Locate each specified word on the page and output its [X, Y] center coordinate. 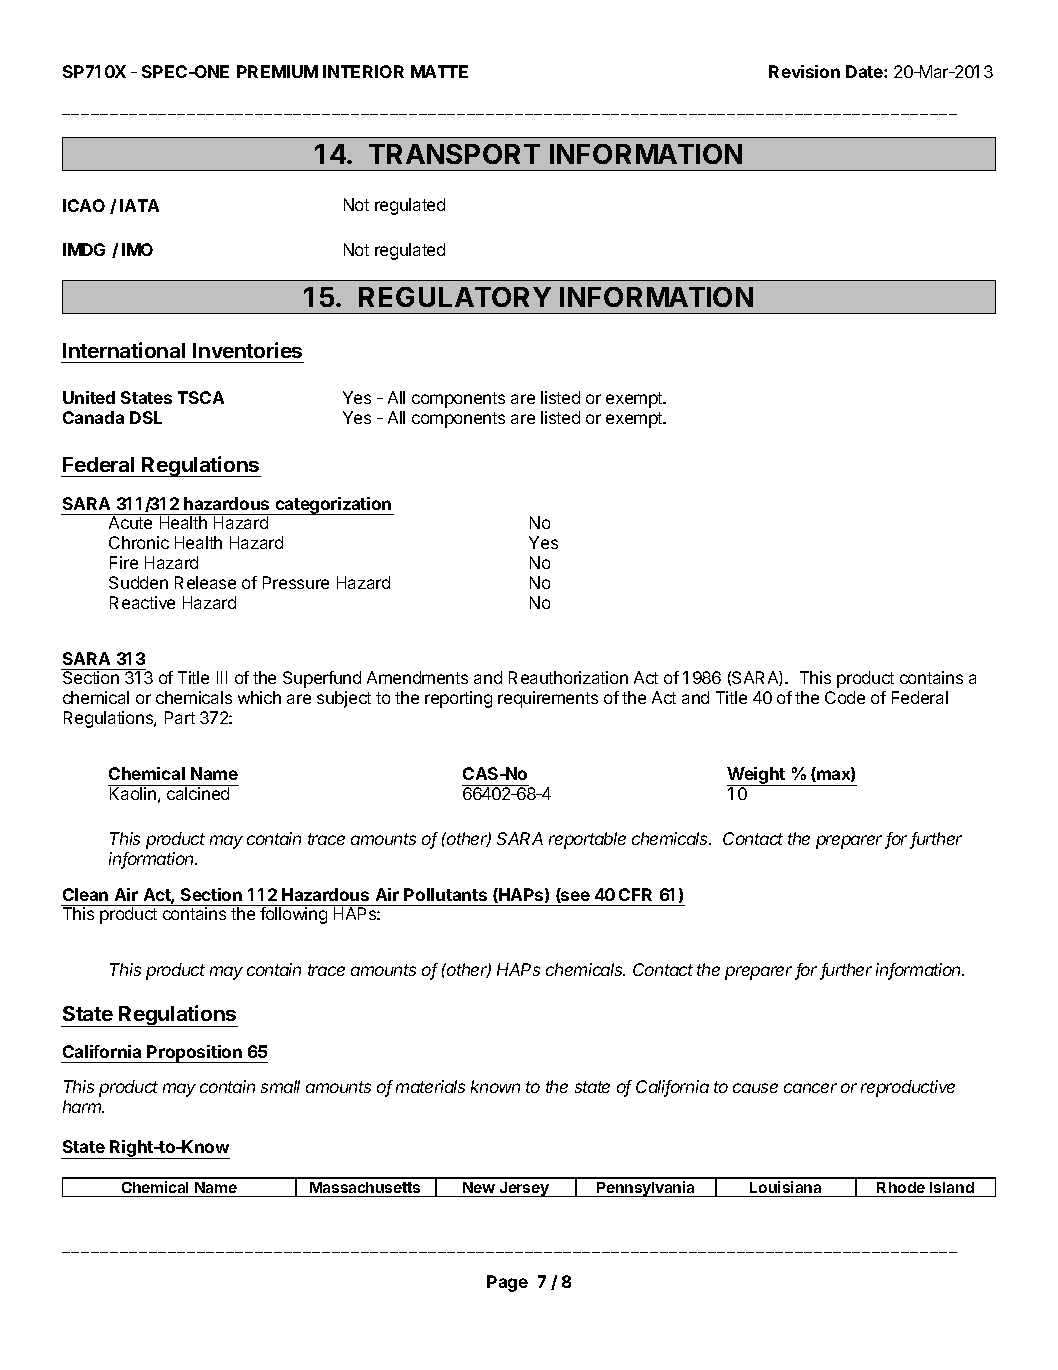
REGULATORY [455, 297]
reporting [458, 699]
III [222, 677]
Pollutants [445, 894]
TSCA [201, 397]
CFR [635, 894]
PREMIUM [277, 71]
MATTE [439, 71]
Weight [757, 776]
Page [507, 1283]
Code [845, 697]
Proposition [195, 1054]
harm [83, 1106]
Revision [804, 71]
